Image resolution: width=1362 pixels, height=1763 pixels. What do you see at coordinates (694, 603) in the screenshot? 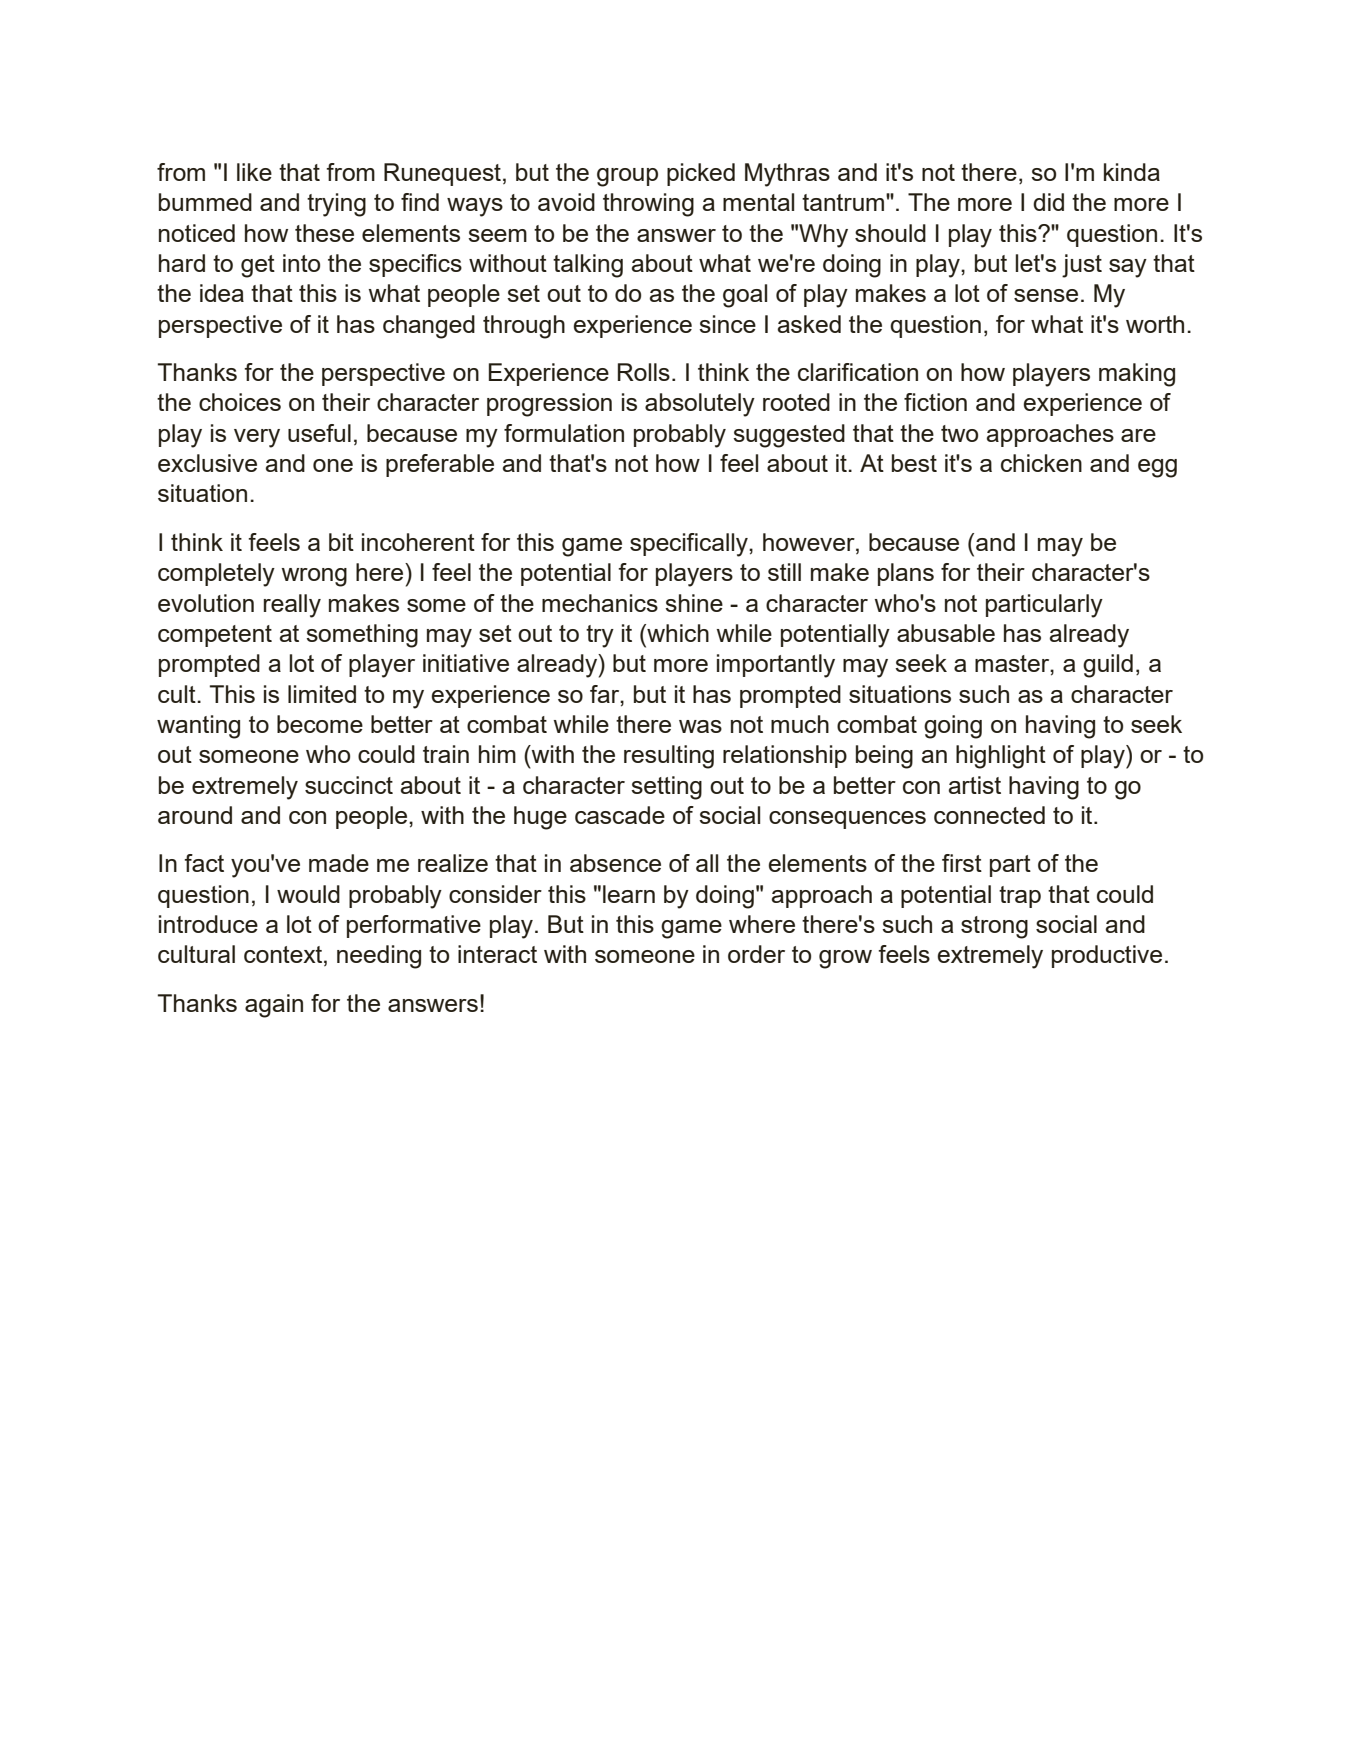
I see `shine` at bounding box center [694, 603].
